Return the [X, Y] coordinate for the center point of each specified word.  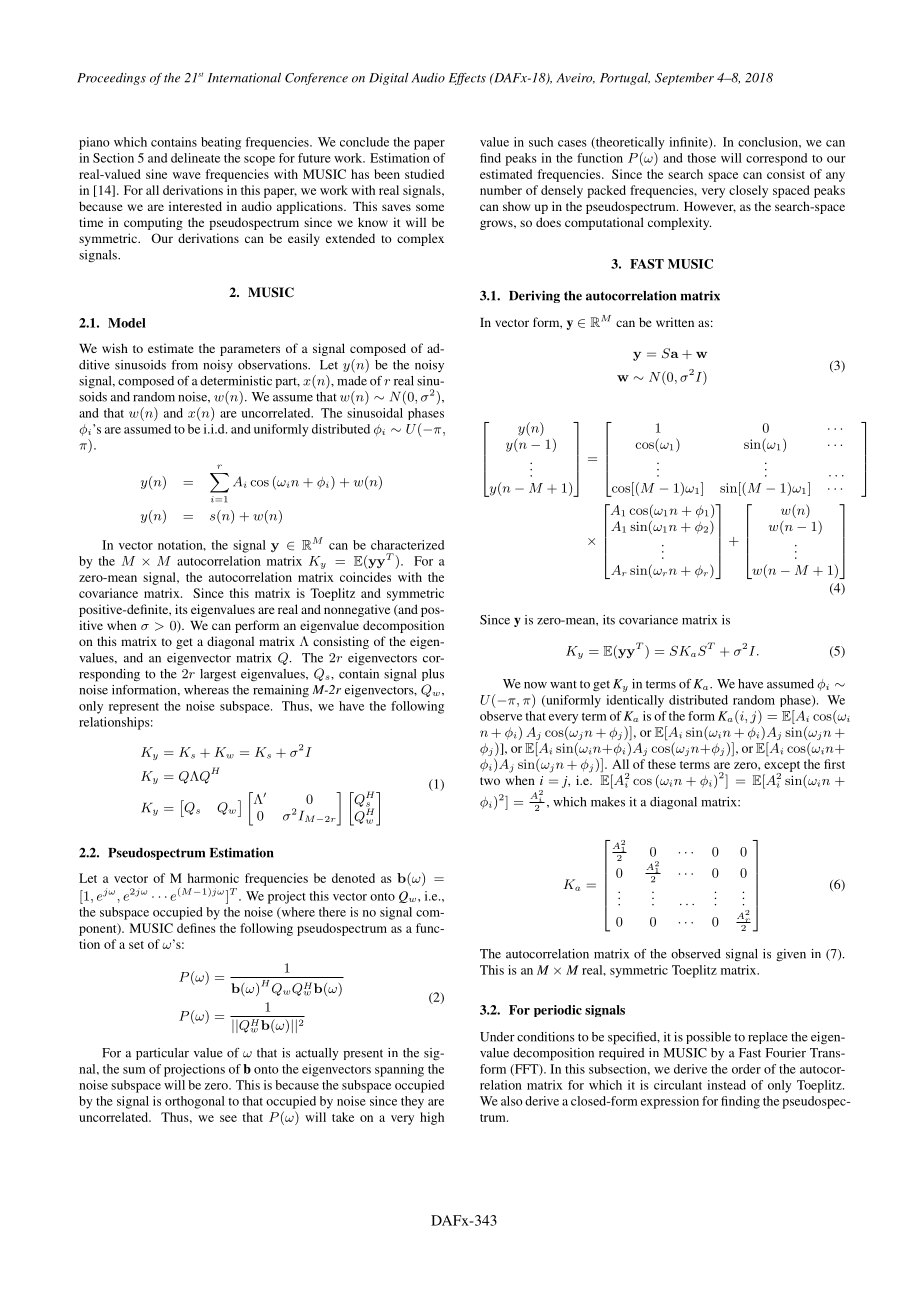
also [512, 1101]
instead [726, 1085]
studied [424, 174]
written [675, 322]
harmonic [213, 878]
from [184, 365]
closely [748, 191]
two [490, 781]
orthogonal [195, 1102]
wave [187, 175]
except [782, 767]
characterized [407, 545]
